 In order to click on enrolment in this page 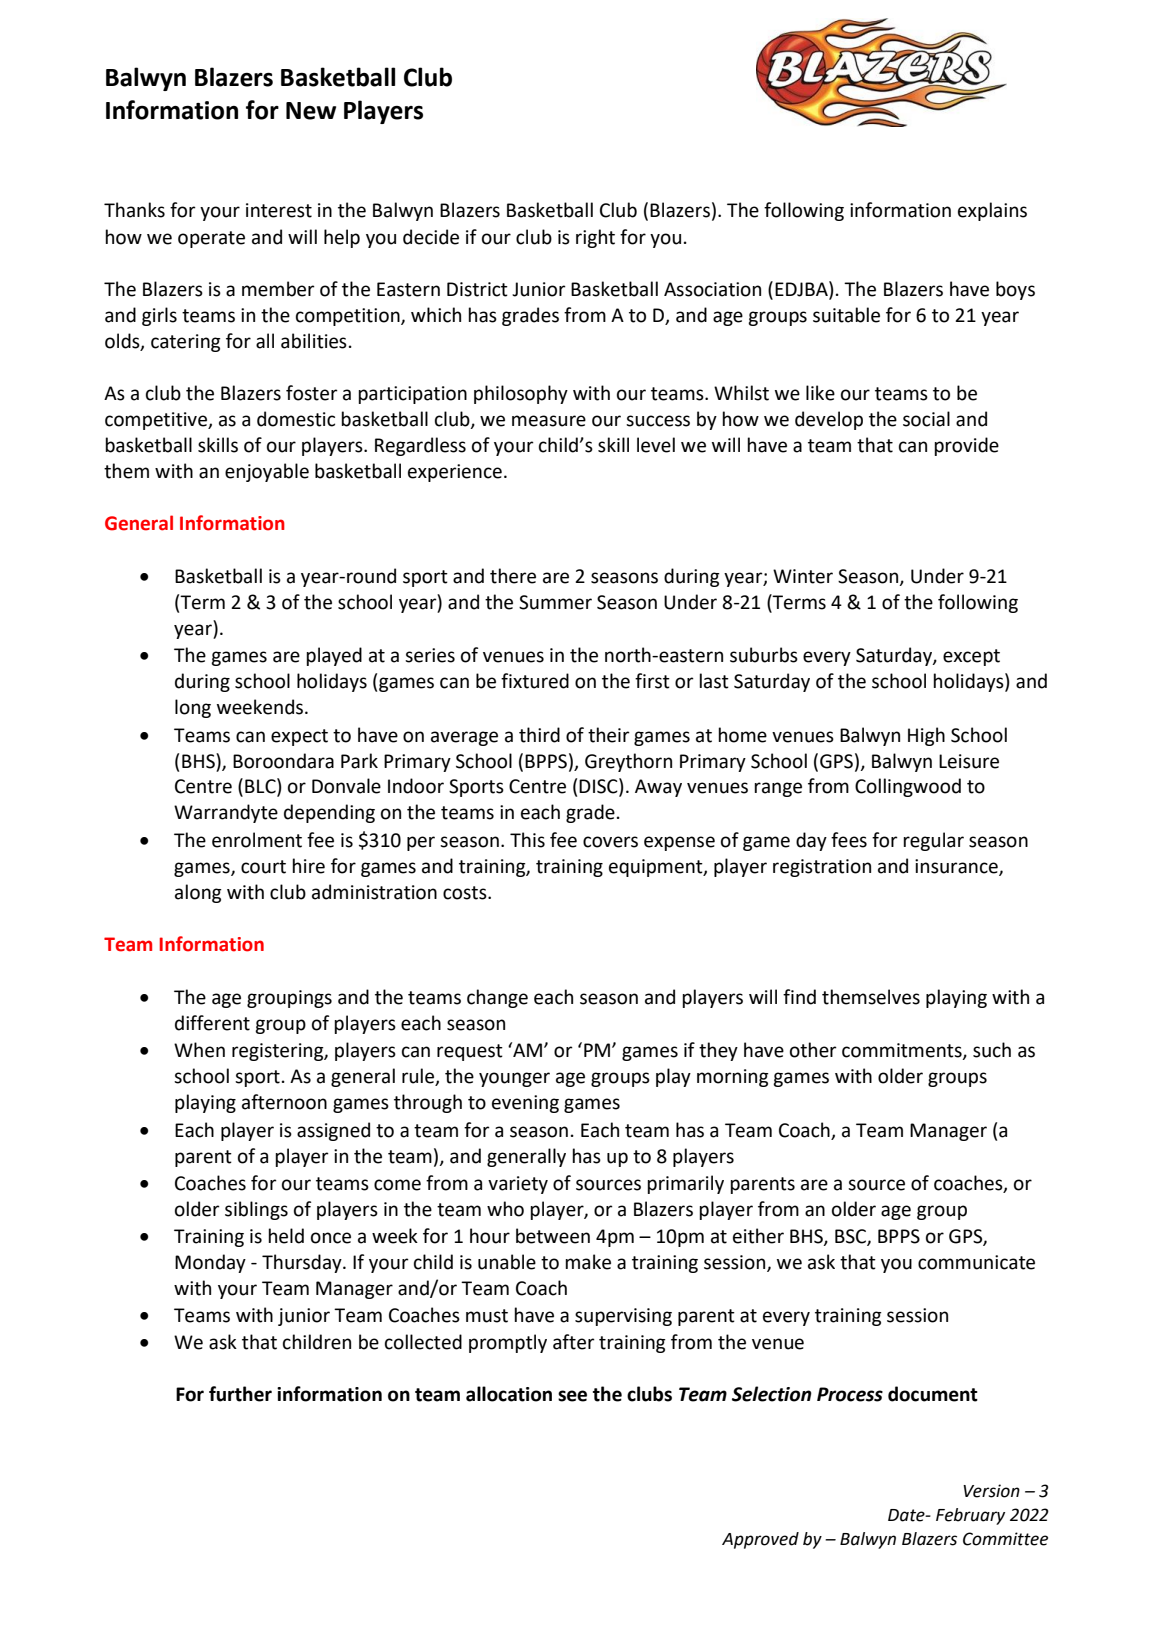, I will do `click(257, 840)`.
